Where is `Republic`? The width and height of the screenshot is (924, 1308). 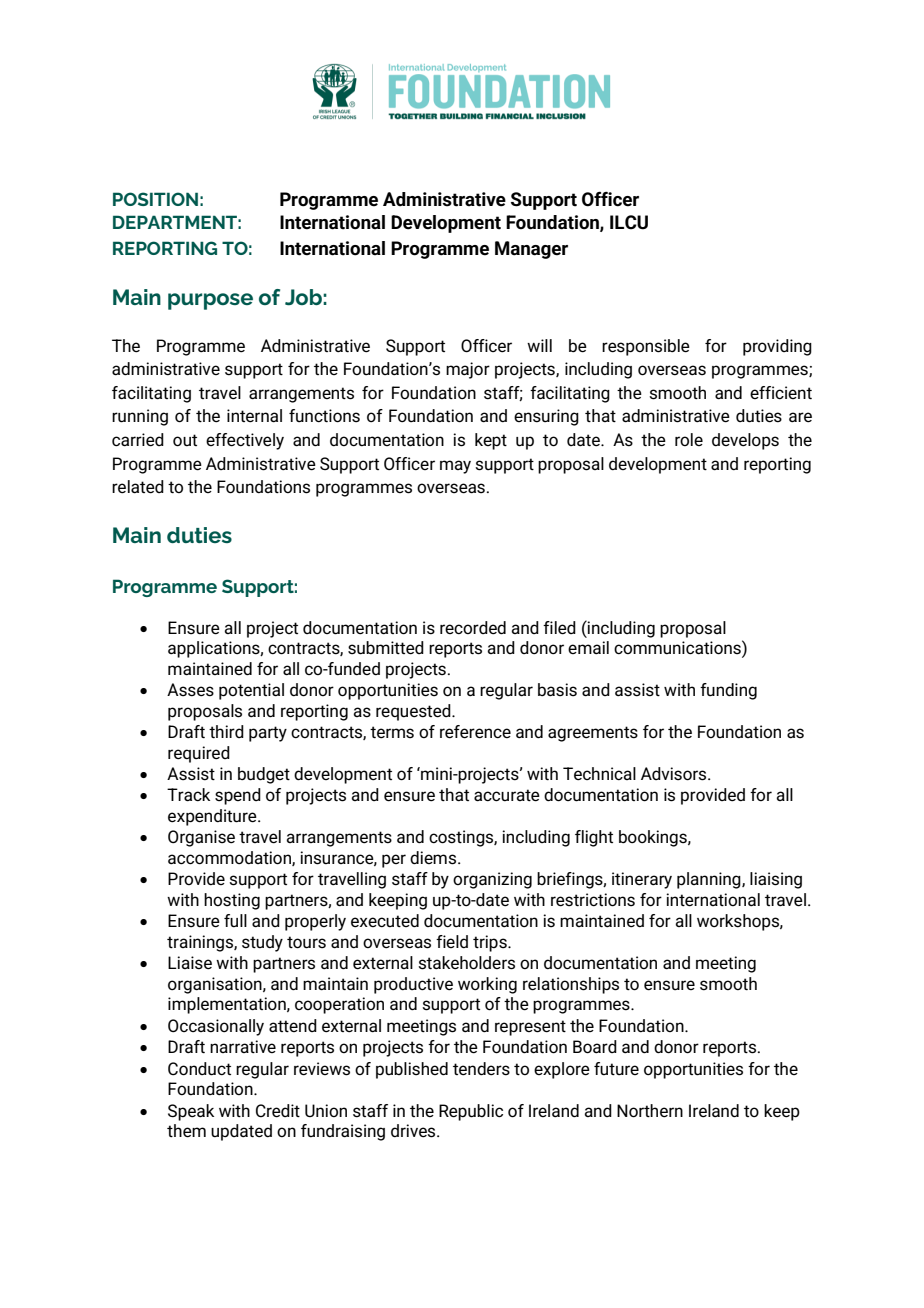
Republic is located at coordinates (471, 1112).
